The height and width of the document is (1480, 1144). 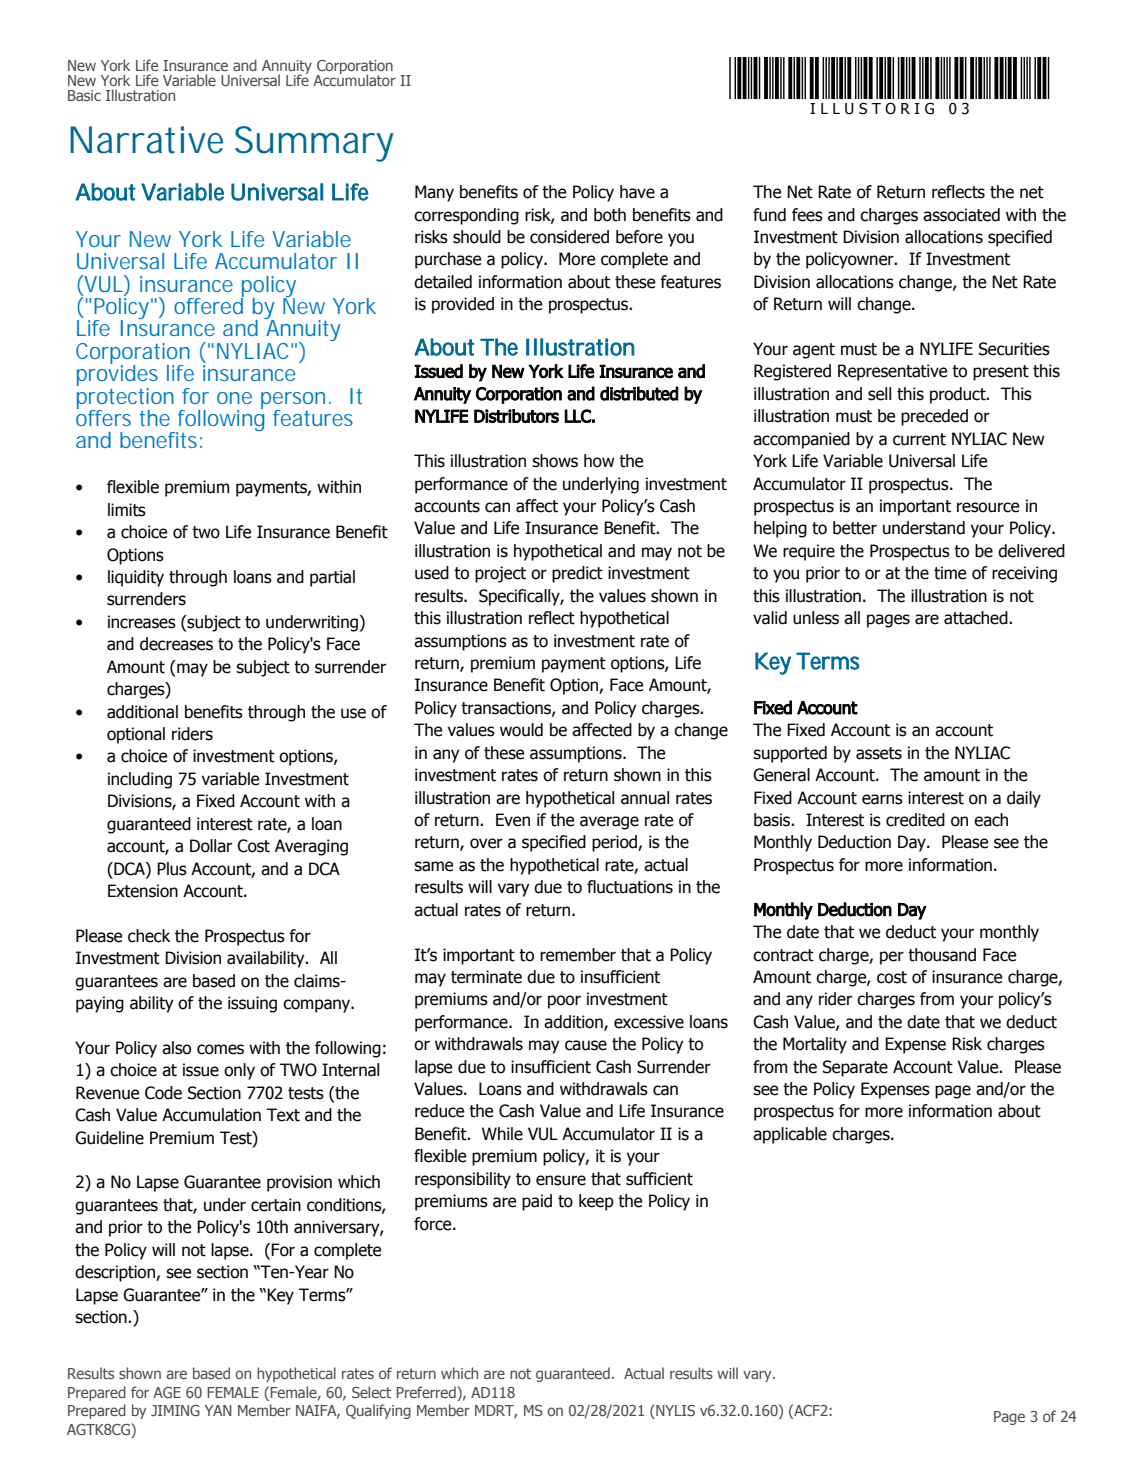 I want to click on predict, so click(x=577, y=574).
